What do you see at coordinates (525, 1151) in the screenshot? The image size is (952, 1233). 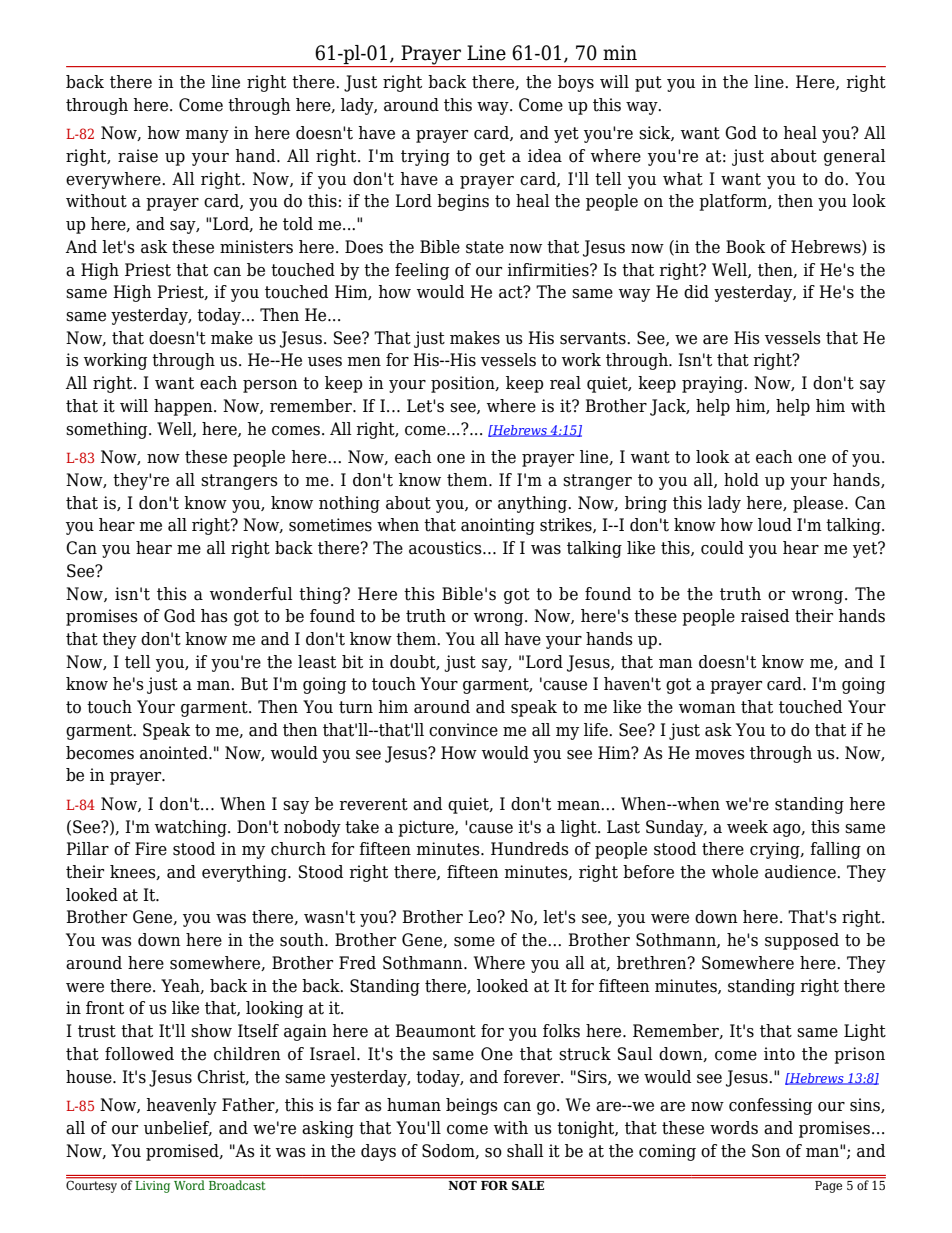 I see `shall` at bounding box center [525, 1151].
